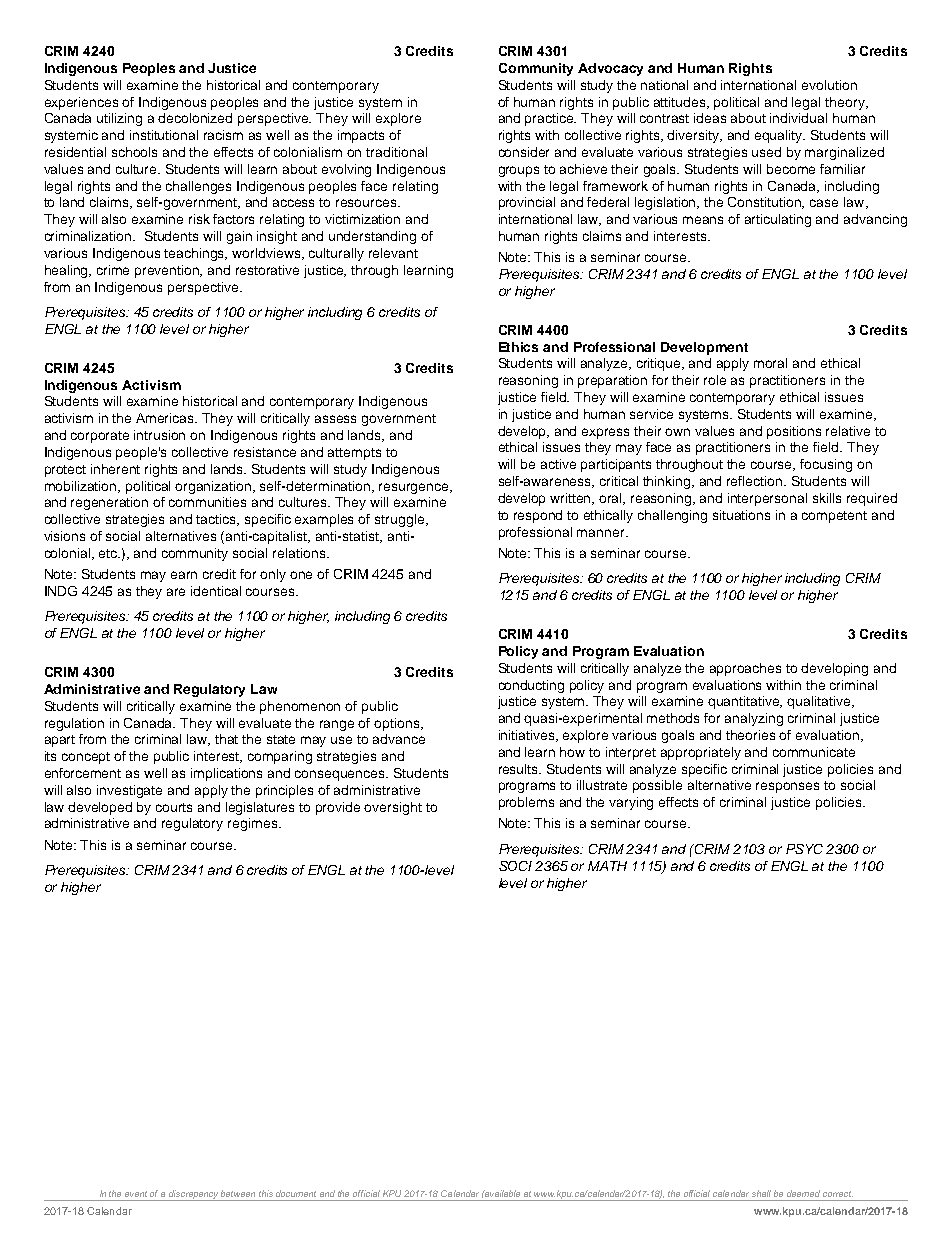  What do you see at coordinates (518, 347) in the screenshot?
I see `Ethics` at bounding box center [518, 347].
